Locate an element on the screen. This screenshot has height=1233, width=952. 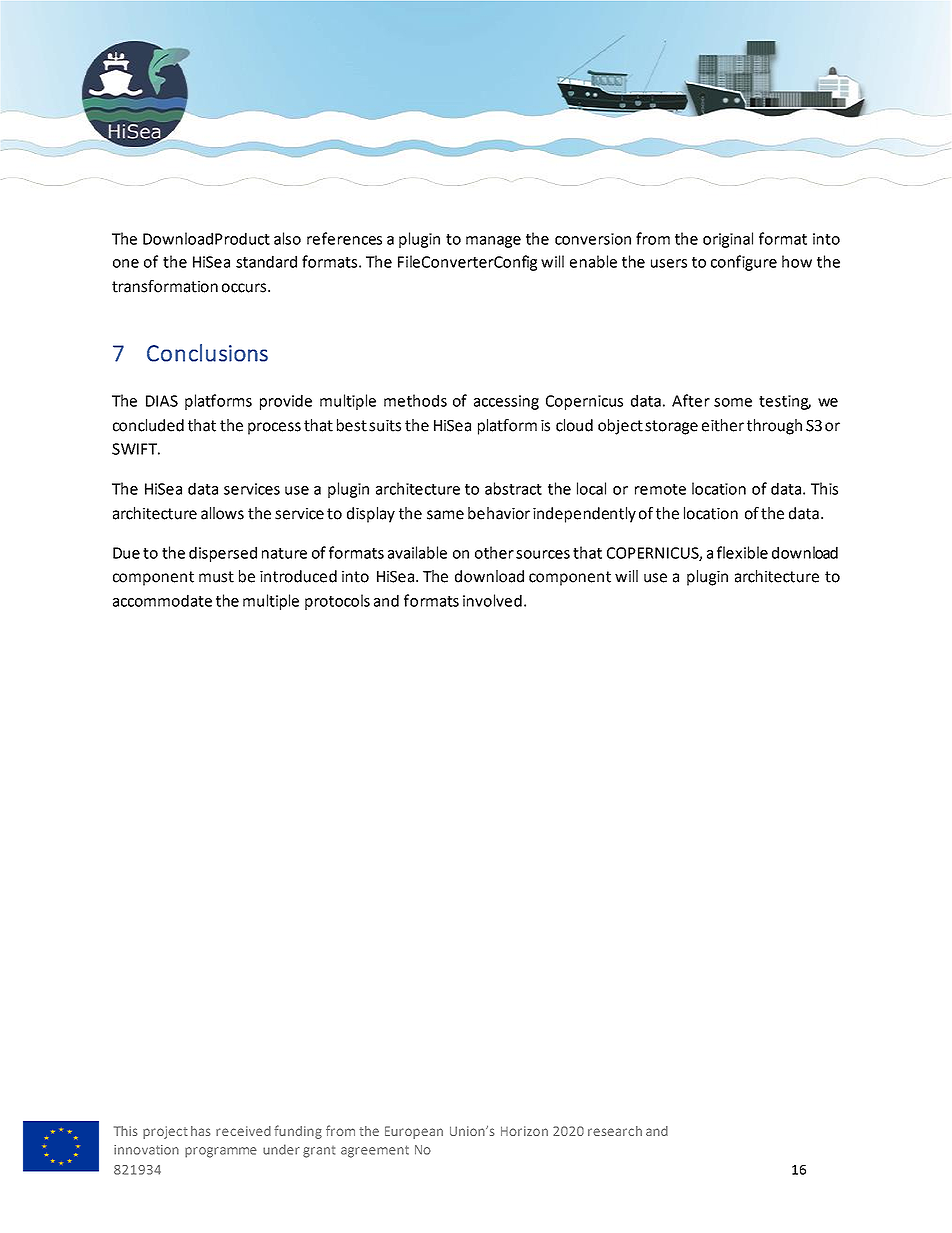
research is located at coordinates (615, 1131).
